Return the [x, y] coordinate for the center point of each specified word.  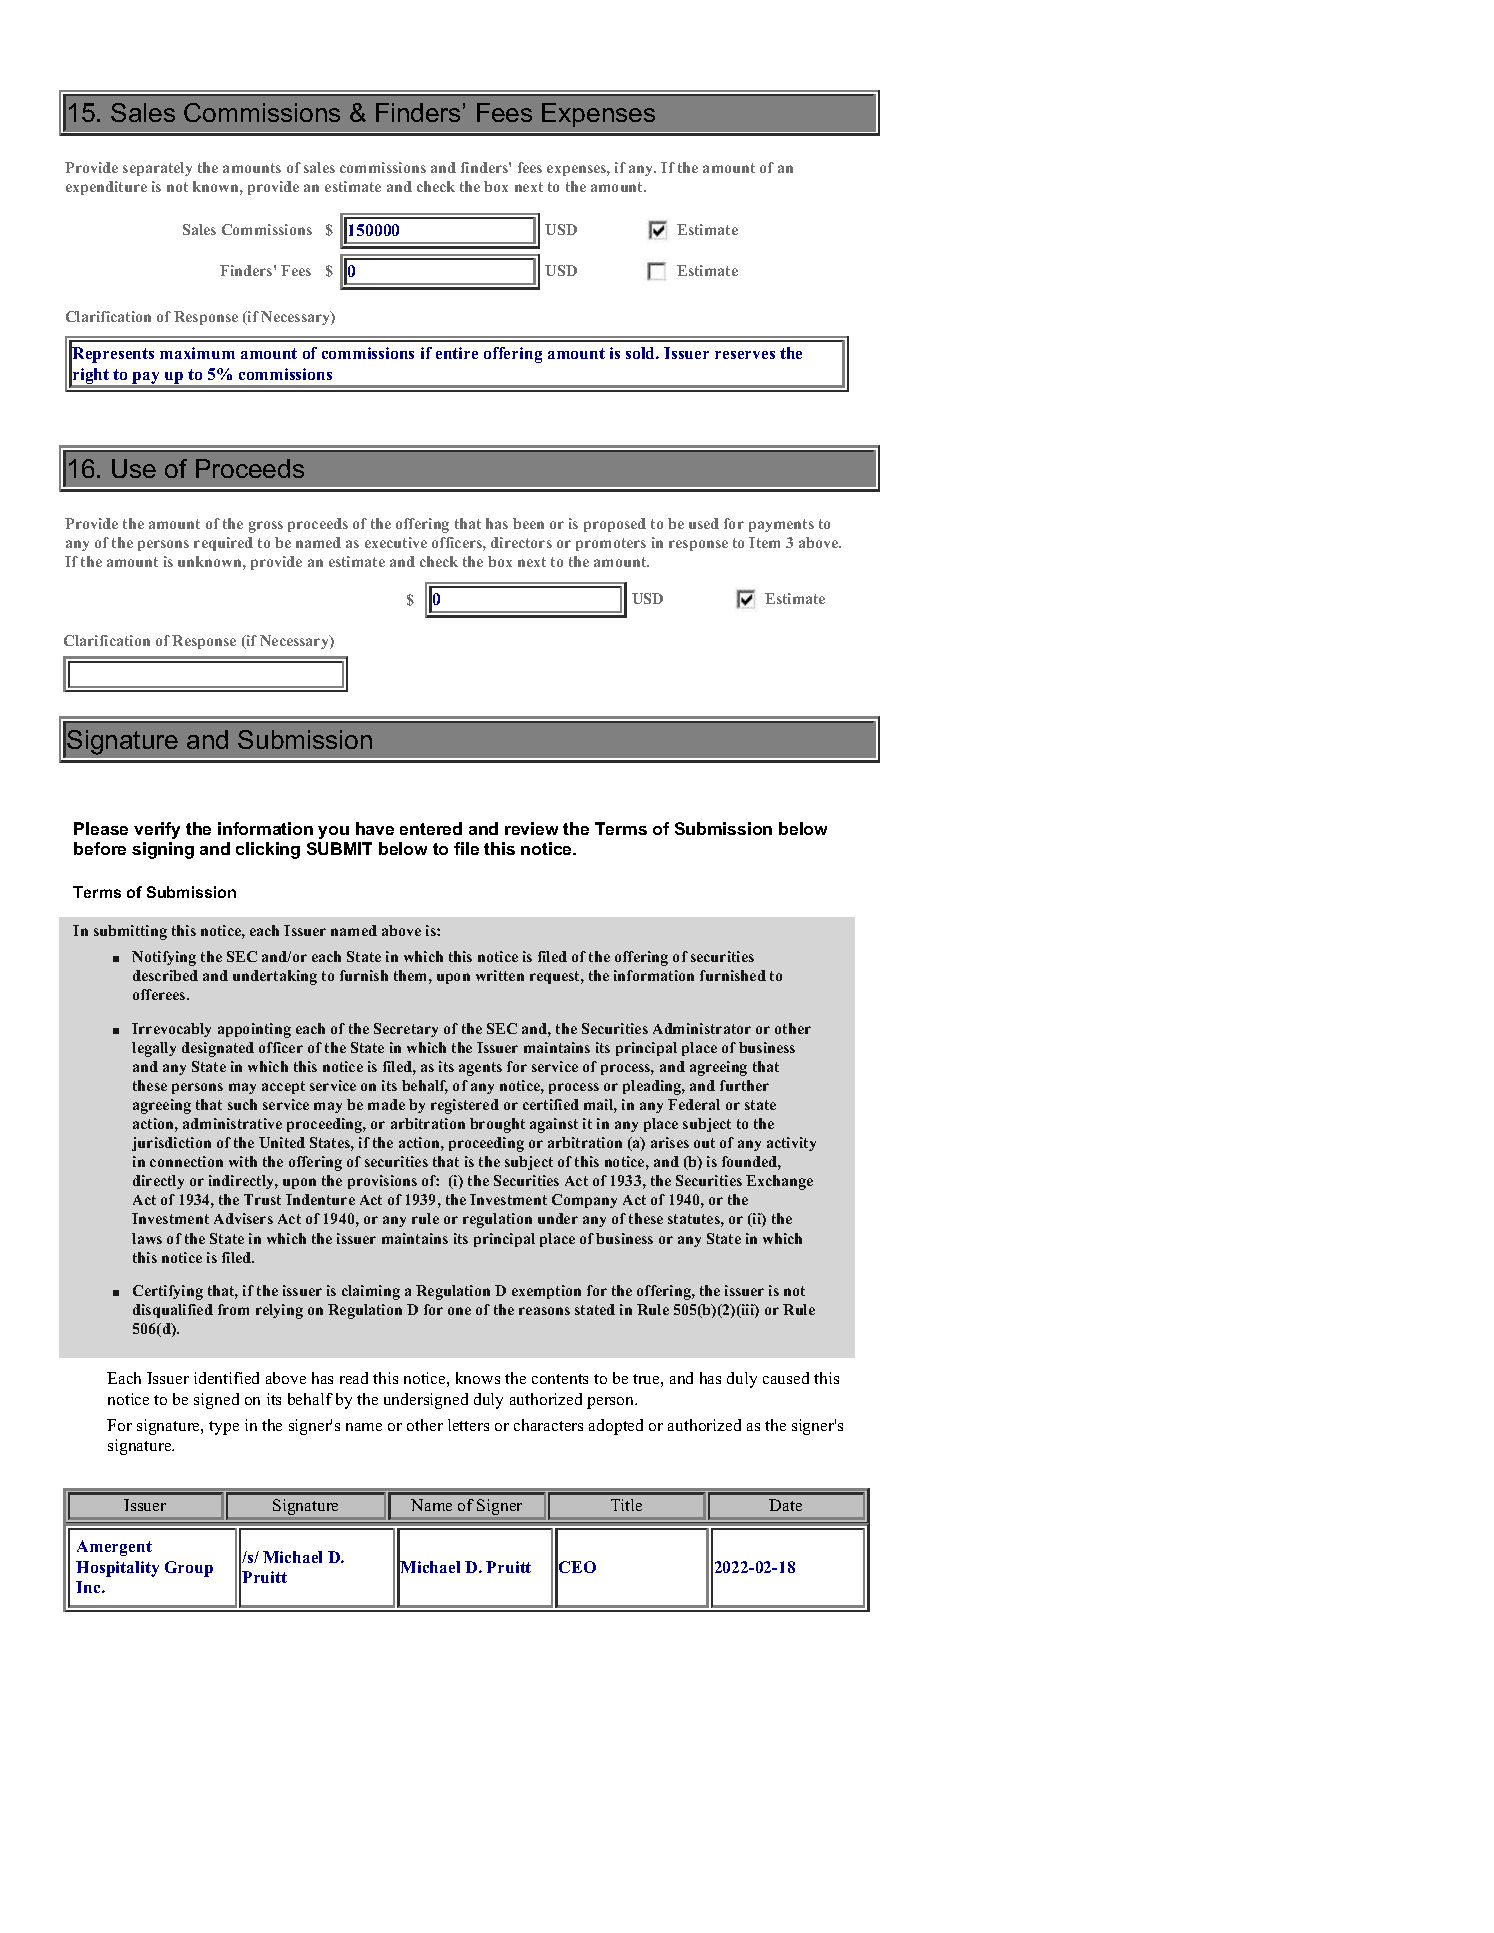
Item [764, 542]
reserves [745, 355]
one [459, 1311]
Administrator [702, 1028]
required [223, 544]
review [531, 828]
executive [396, 542]
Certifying [168, 1292]
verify [157, 830]
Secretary [406, 1030]
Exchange [779, 1182]
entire [457, 353]
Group [189, 1569]
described [165, 975]
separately [157, 169]
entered [431, 828]
